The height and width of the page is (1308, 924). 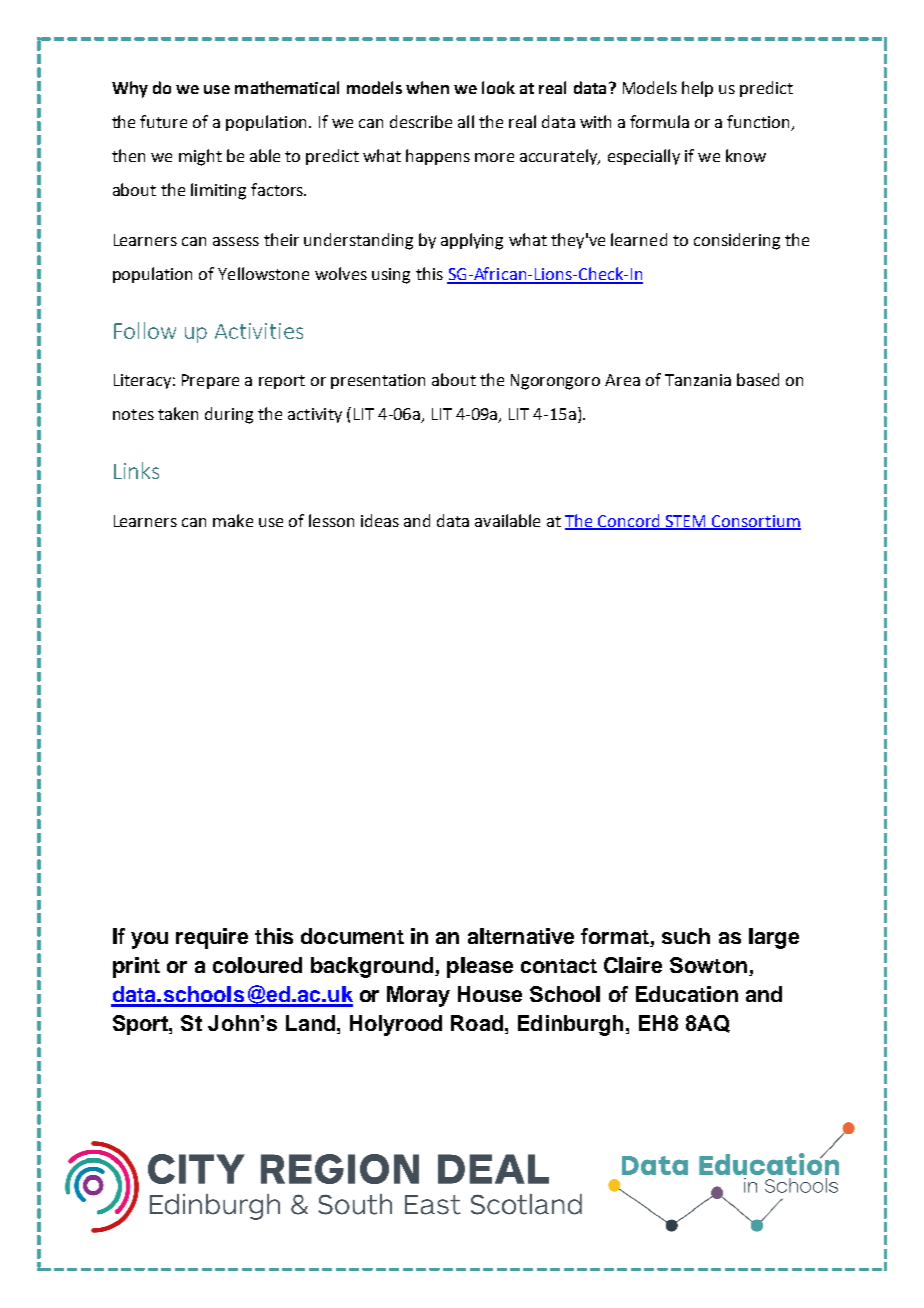 What do you see at coordinates (418, 996) in the page?
I see `Moray` at bounding box center [418, 996].
